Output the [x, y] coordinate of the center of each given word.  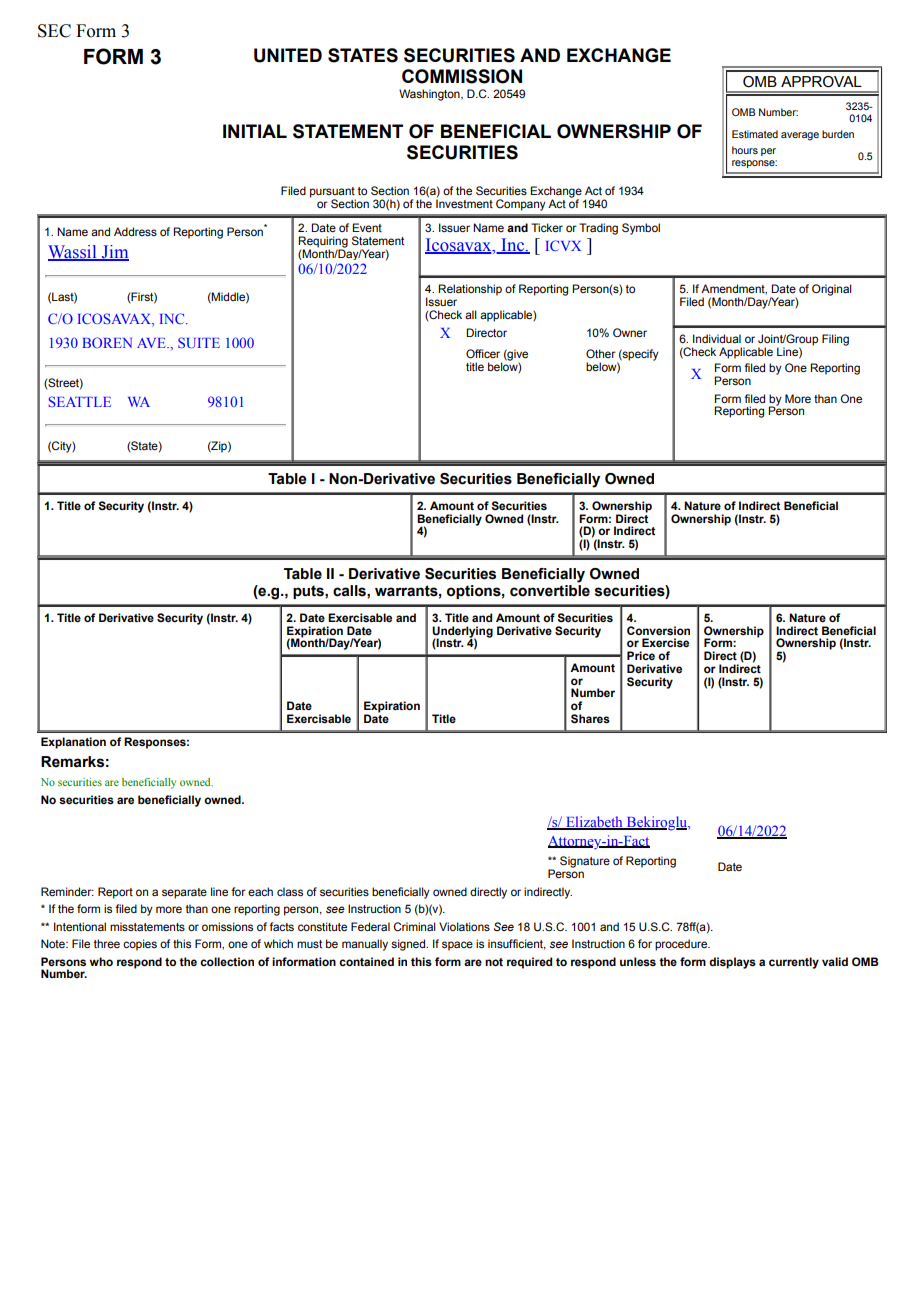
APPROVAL [821, 82]
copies [140, 945]
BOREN [107, 342]
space [457, 946]
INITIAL [255, 131]
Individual [717, 338]
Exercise [665, 642]
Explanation [73, 743]
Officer [483, 353]
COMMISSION [462, 76]
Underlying [462, 632]
